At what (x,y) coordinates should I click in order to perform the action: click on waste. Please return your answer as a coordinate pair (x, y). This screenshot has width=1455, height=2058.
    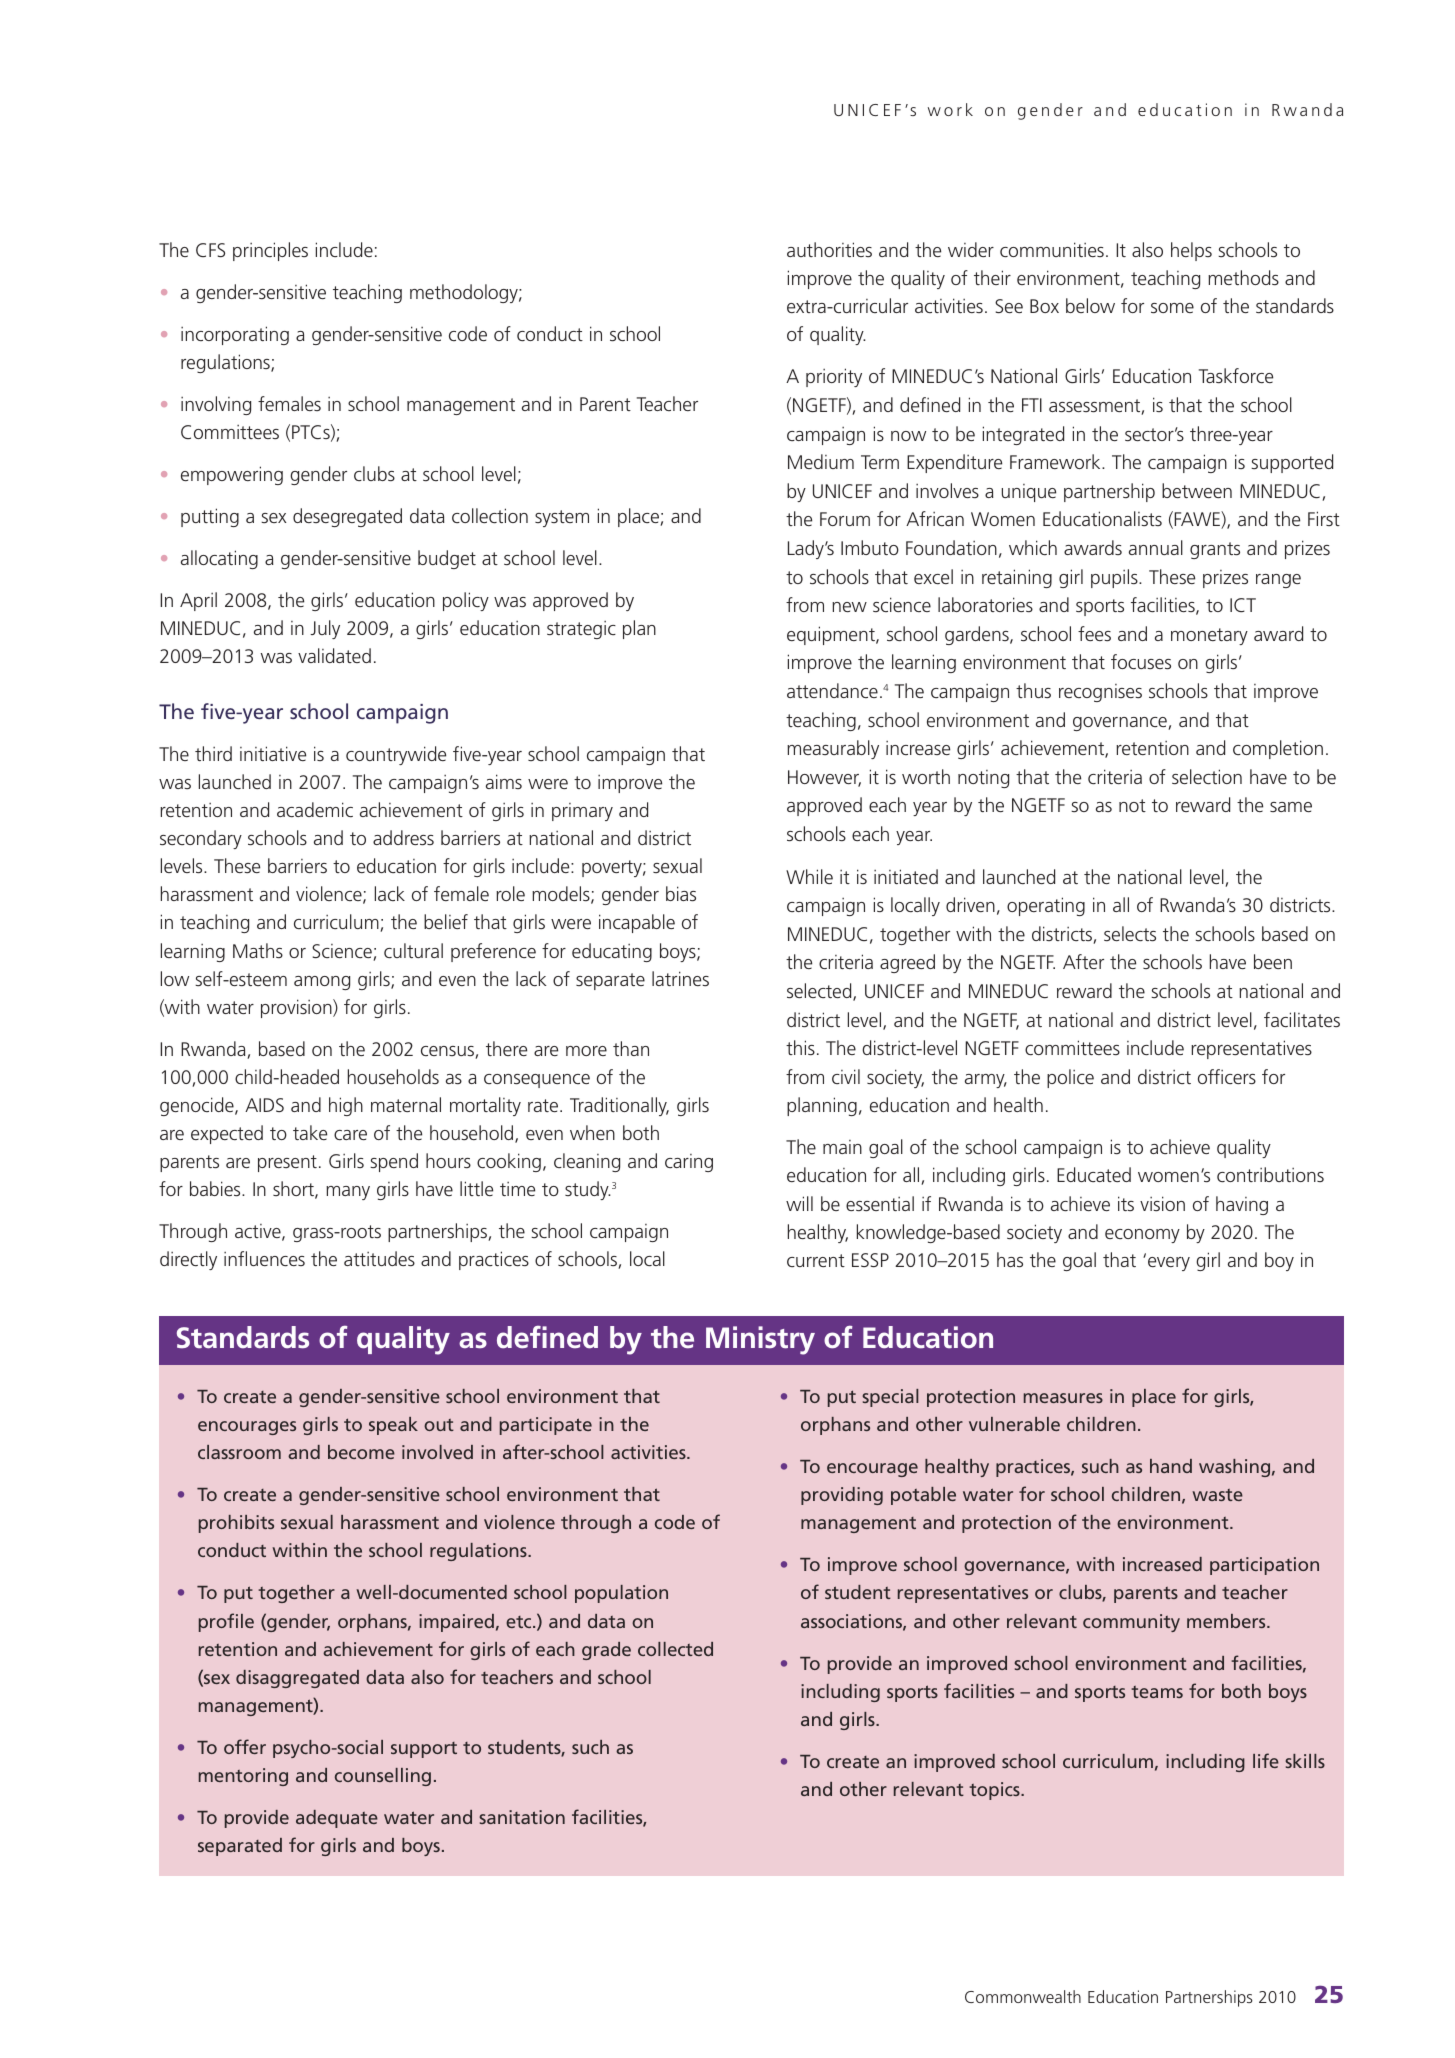
    Looking at the image, I should click on (1217, 1495).
